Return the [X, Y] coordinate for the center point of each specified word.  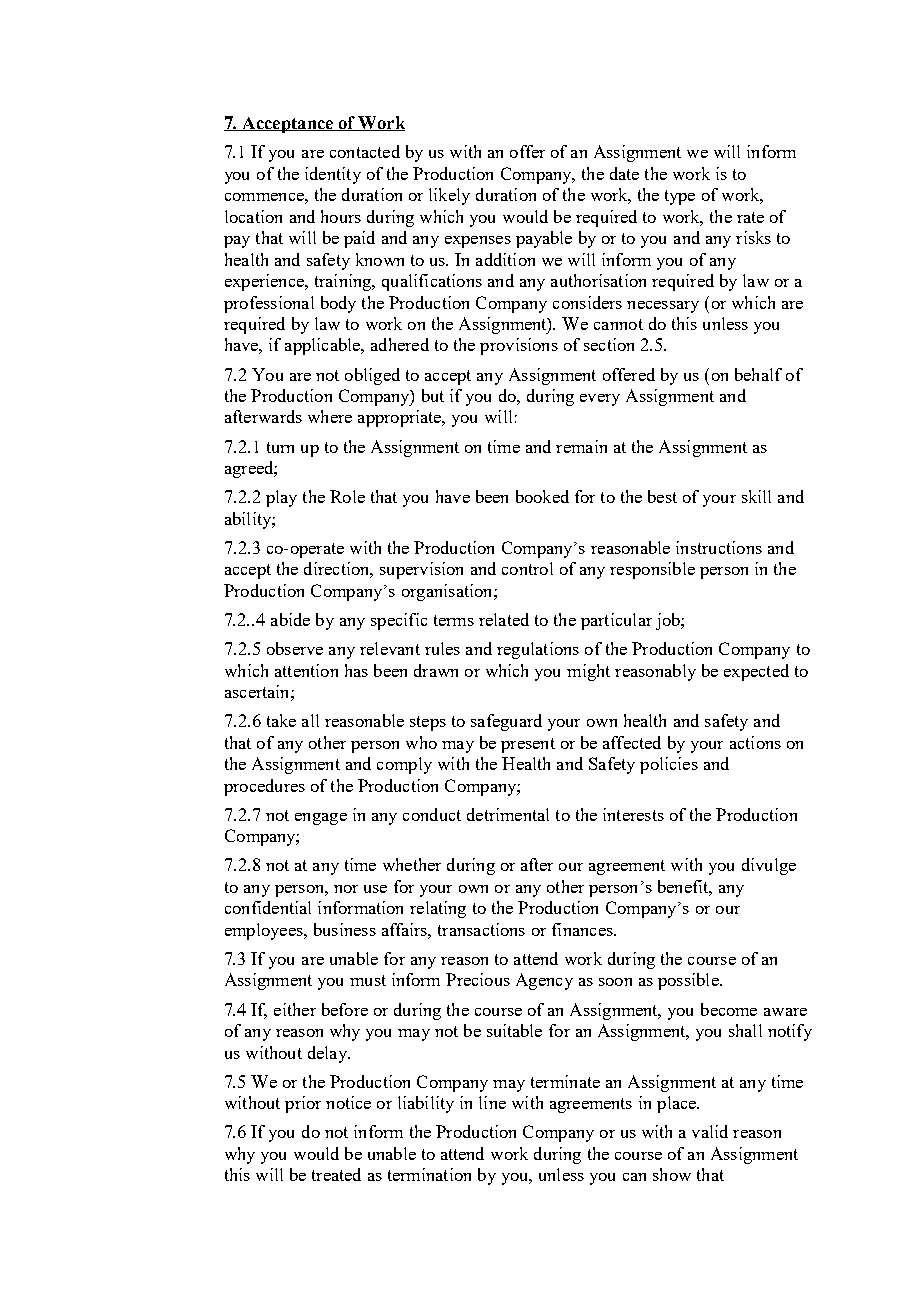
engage [321, 819]
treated [336, 1174]
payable [544, 239]
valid [710, 1131]
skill [756, 496]
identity [333, 175]
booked [542, 496]
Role [347, 496]
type [680, 197]
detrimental [508, 814]
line [492, 1102]
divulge [769, 866]
